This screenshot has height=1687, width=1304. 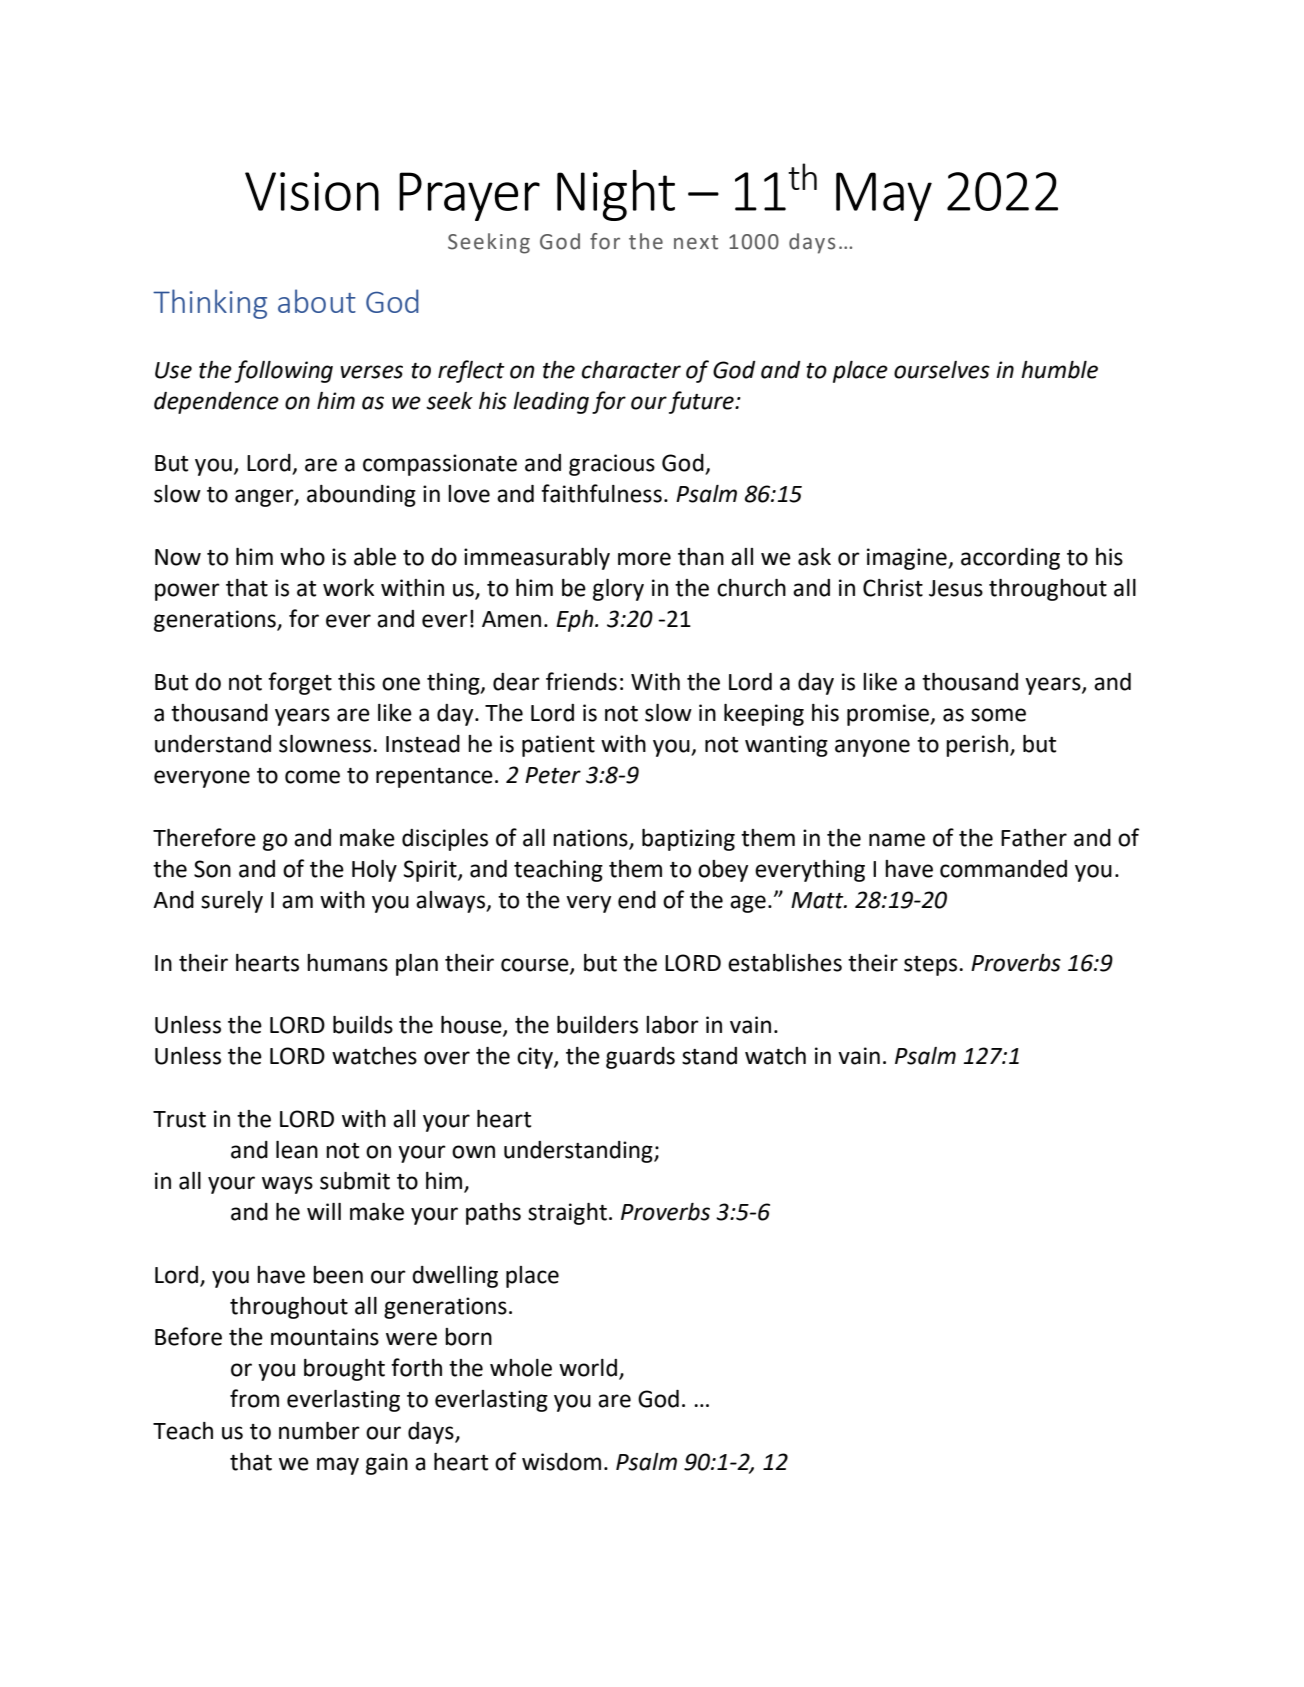 I want to click on number, so click(x=319, y=1431).
